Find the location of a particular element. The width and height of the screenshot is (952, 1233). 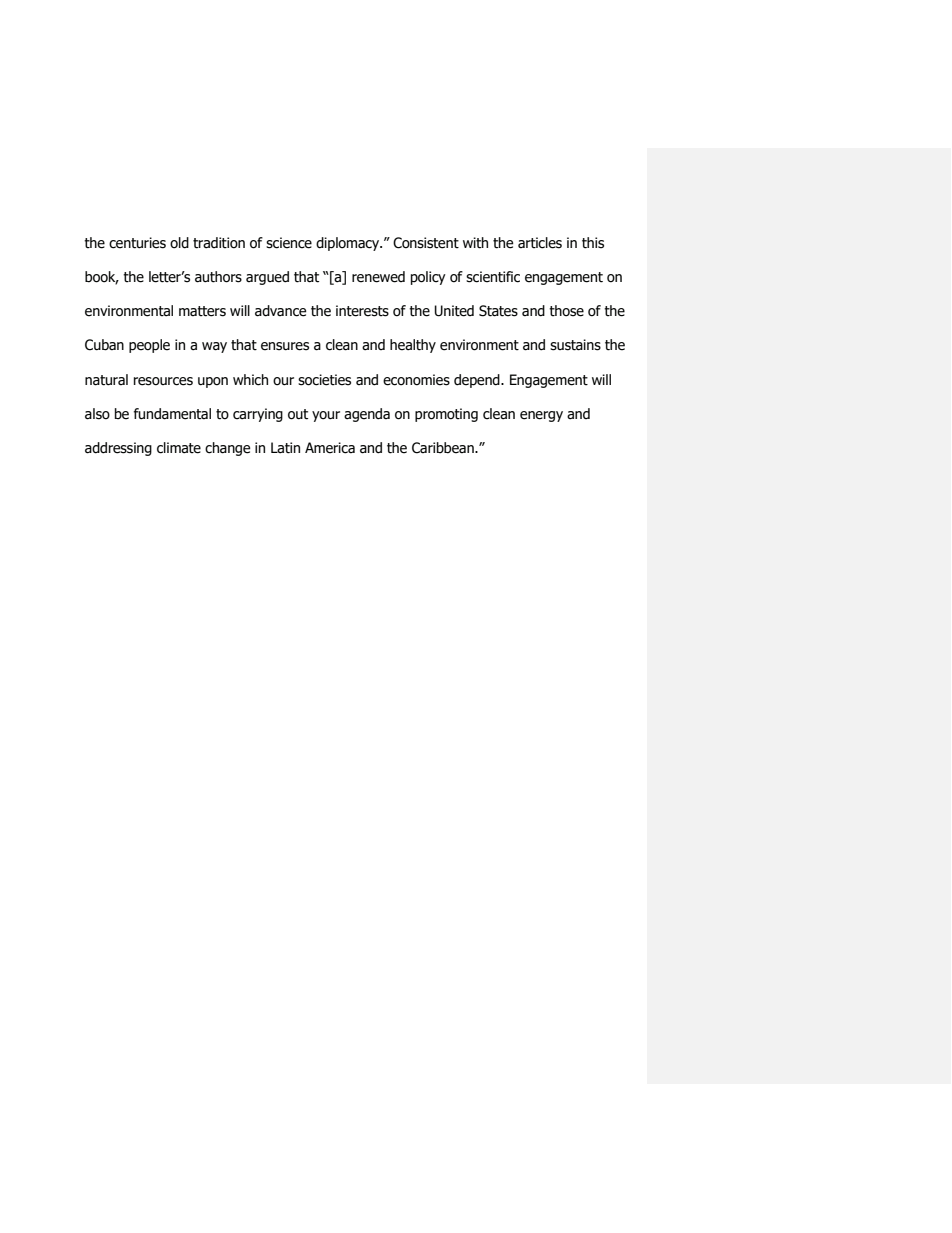

people is located at coordinates (149, 346).
